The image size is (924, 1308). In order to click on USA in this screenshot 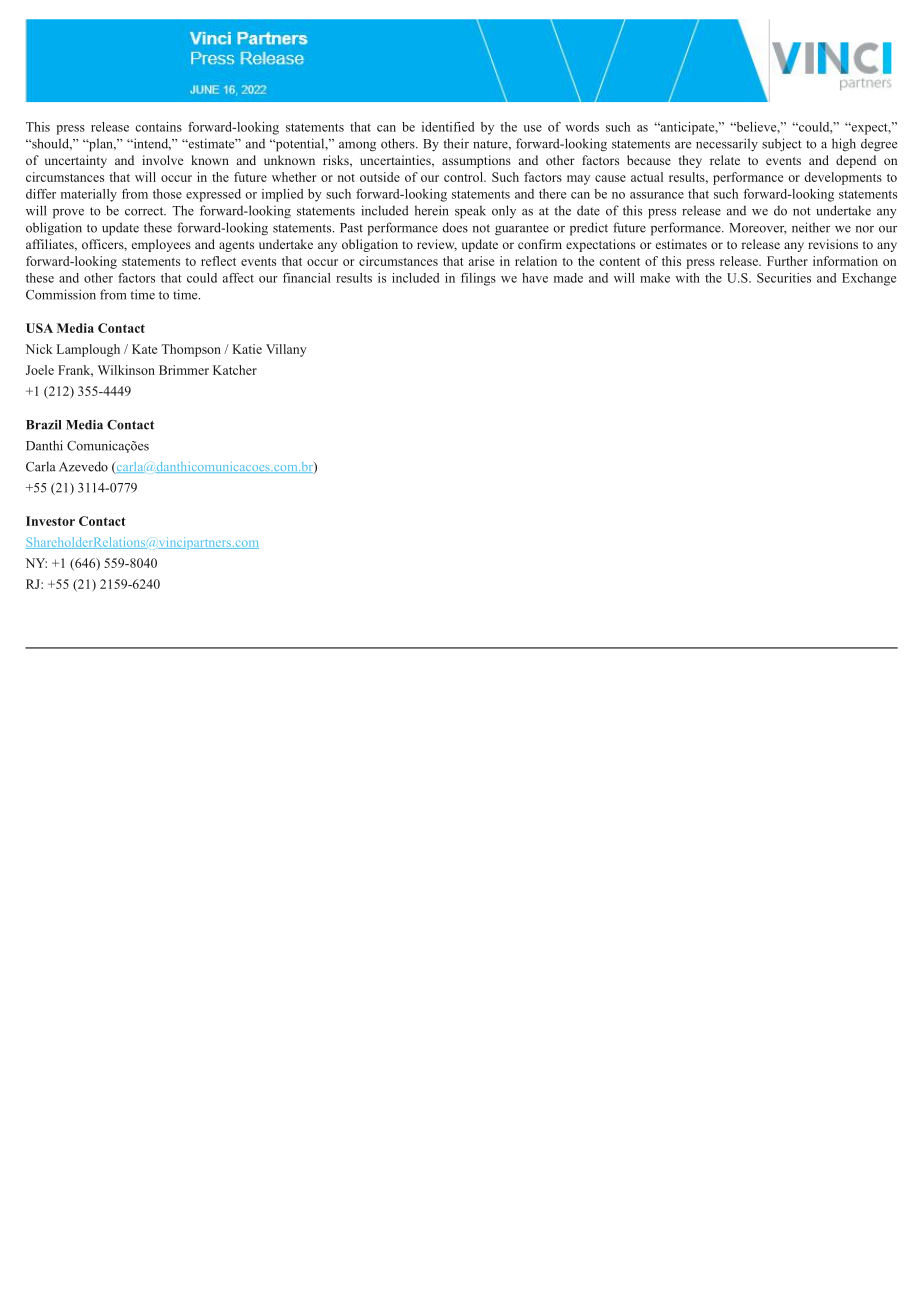, I will do `click(39, 328)`.
